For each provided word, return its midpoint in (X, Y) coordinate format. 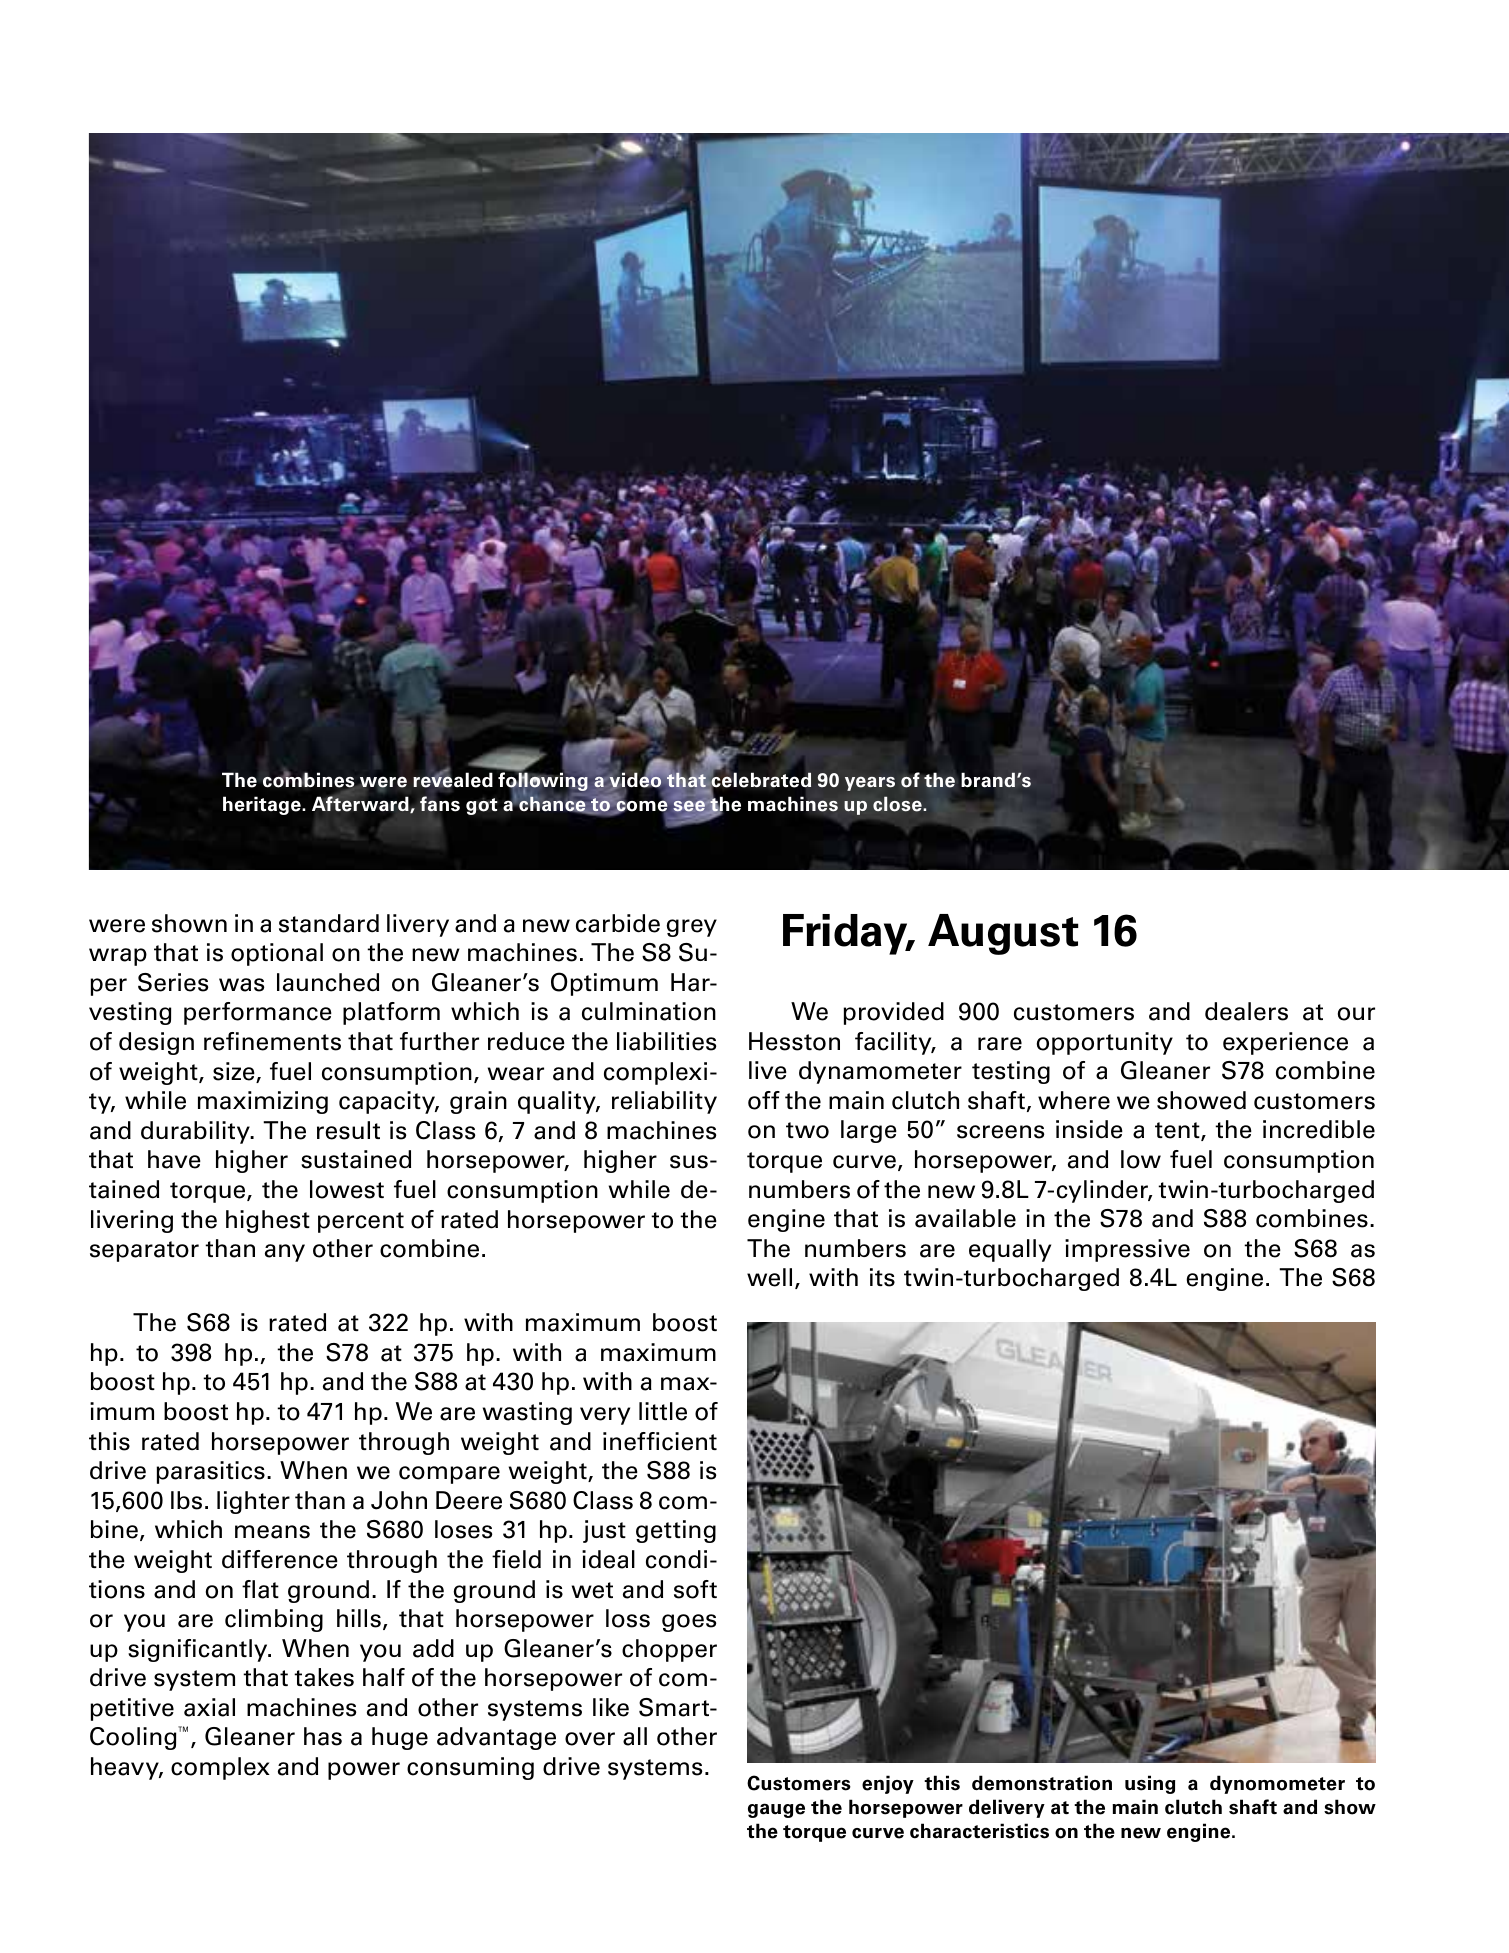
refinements (272, 1041)
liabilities (666, 1041)
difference (280, 1559)
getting (676, 1531)
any (285, 1253)
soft (695, 1589)
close (898, 804)
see (689, 806)
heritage (263, 805)
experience (1285, 1043)
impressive (1127, 1250)
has (323, 1736)
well (769, 1277)
